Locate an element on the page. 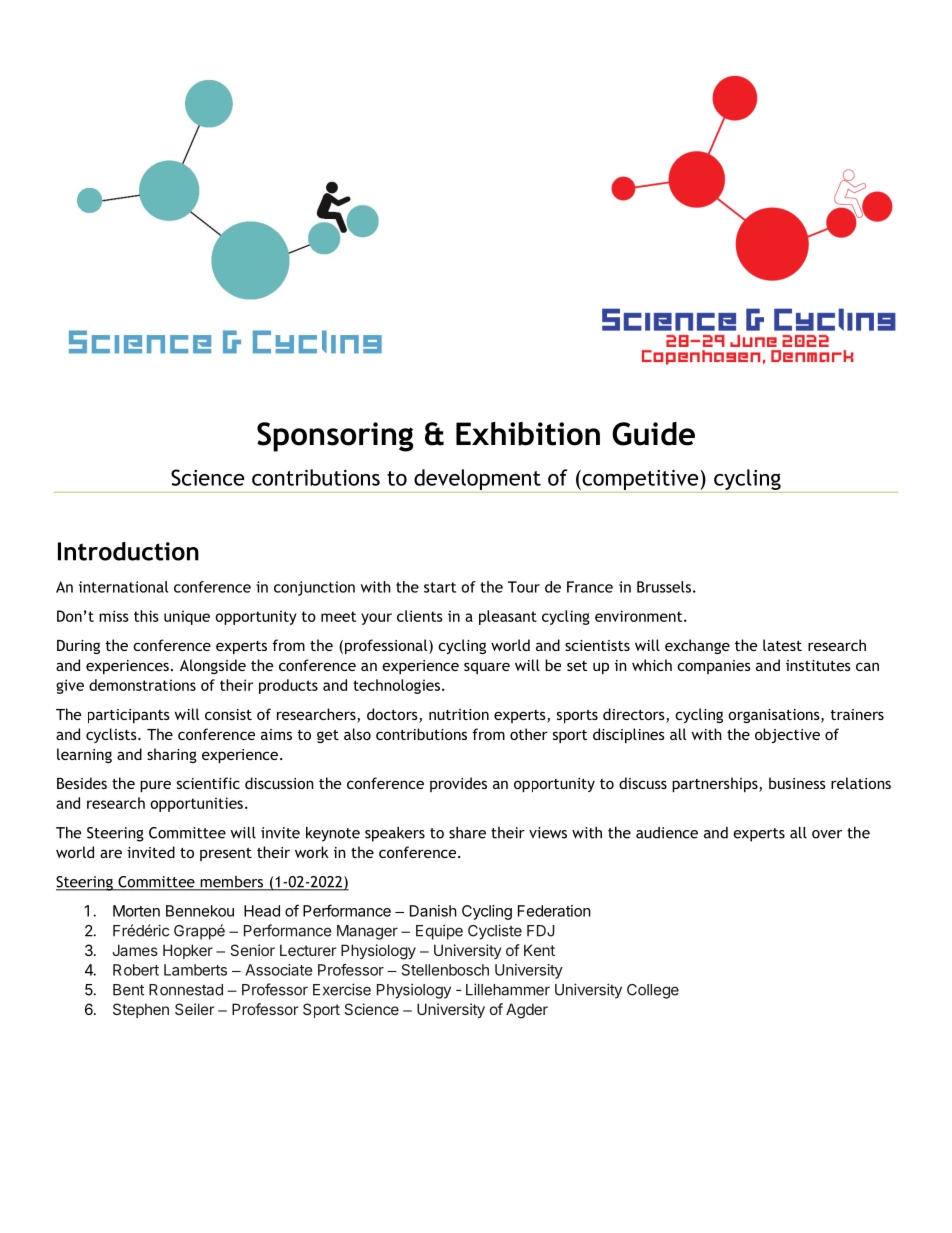 This image has width=952, height=1233. organisations is located at coordinates (775, 716).
